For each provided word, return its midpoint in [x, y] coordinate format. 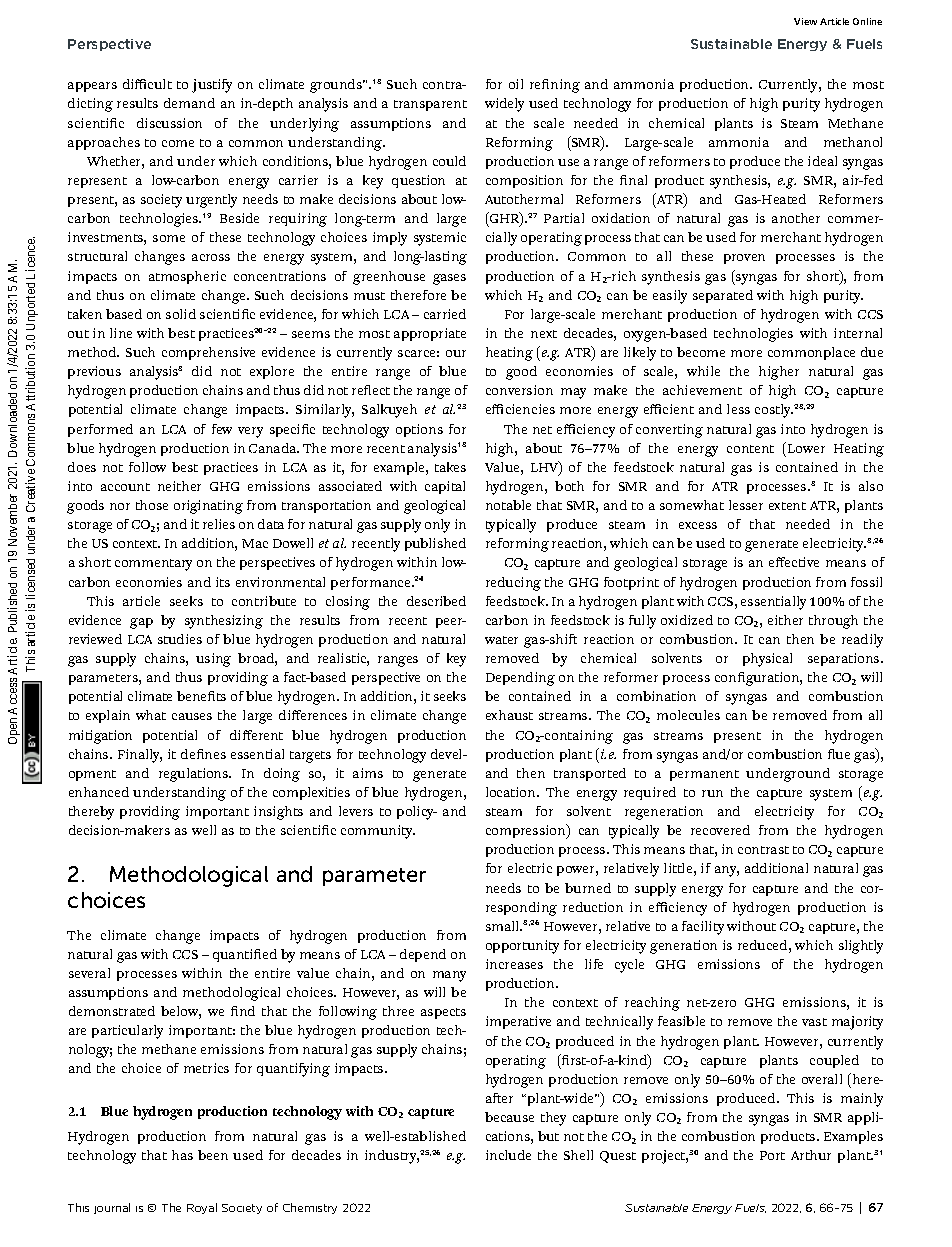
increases [514, 964]
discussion [169, 123]
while [703, 371]
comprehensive [208, 353]
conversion [519, 390]
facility [703, 928]
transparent [430, 105]
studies [180, 639]
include [508, 1155]
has [182, 1155]
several [89, 973]
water [501, 640]
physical [767, 660]
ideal [822, 161]
